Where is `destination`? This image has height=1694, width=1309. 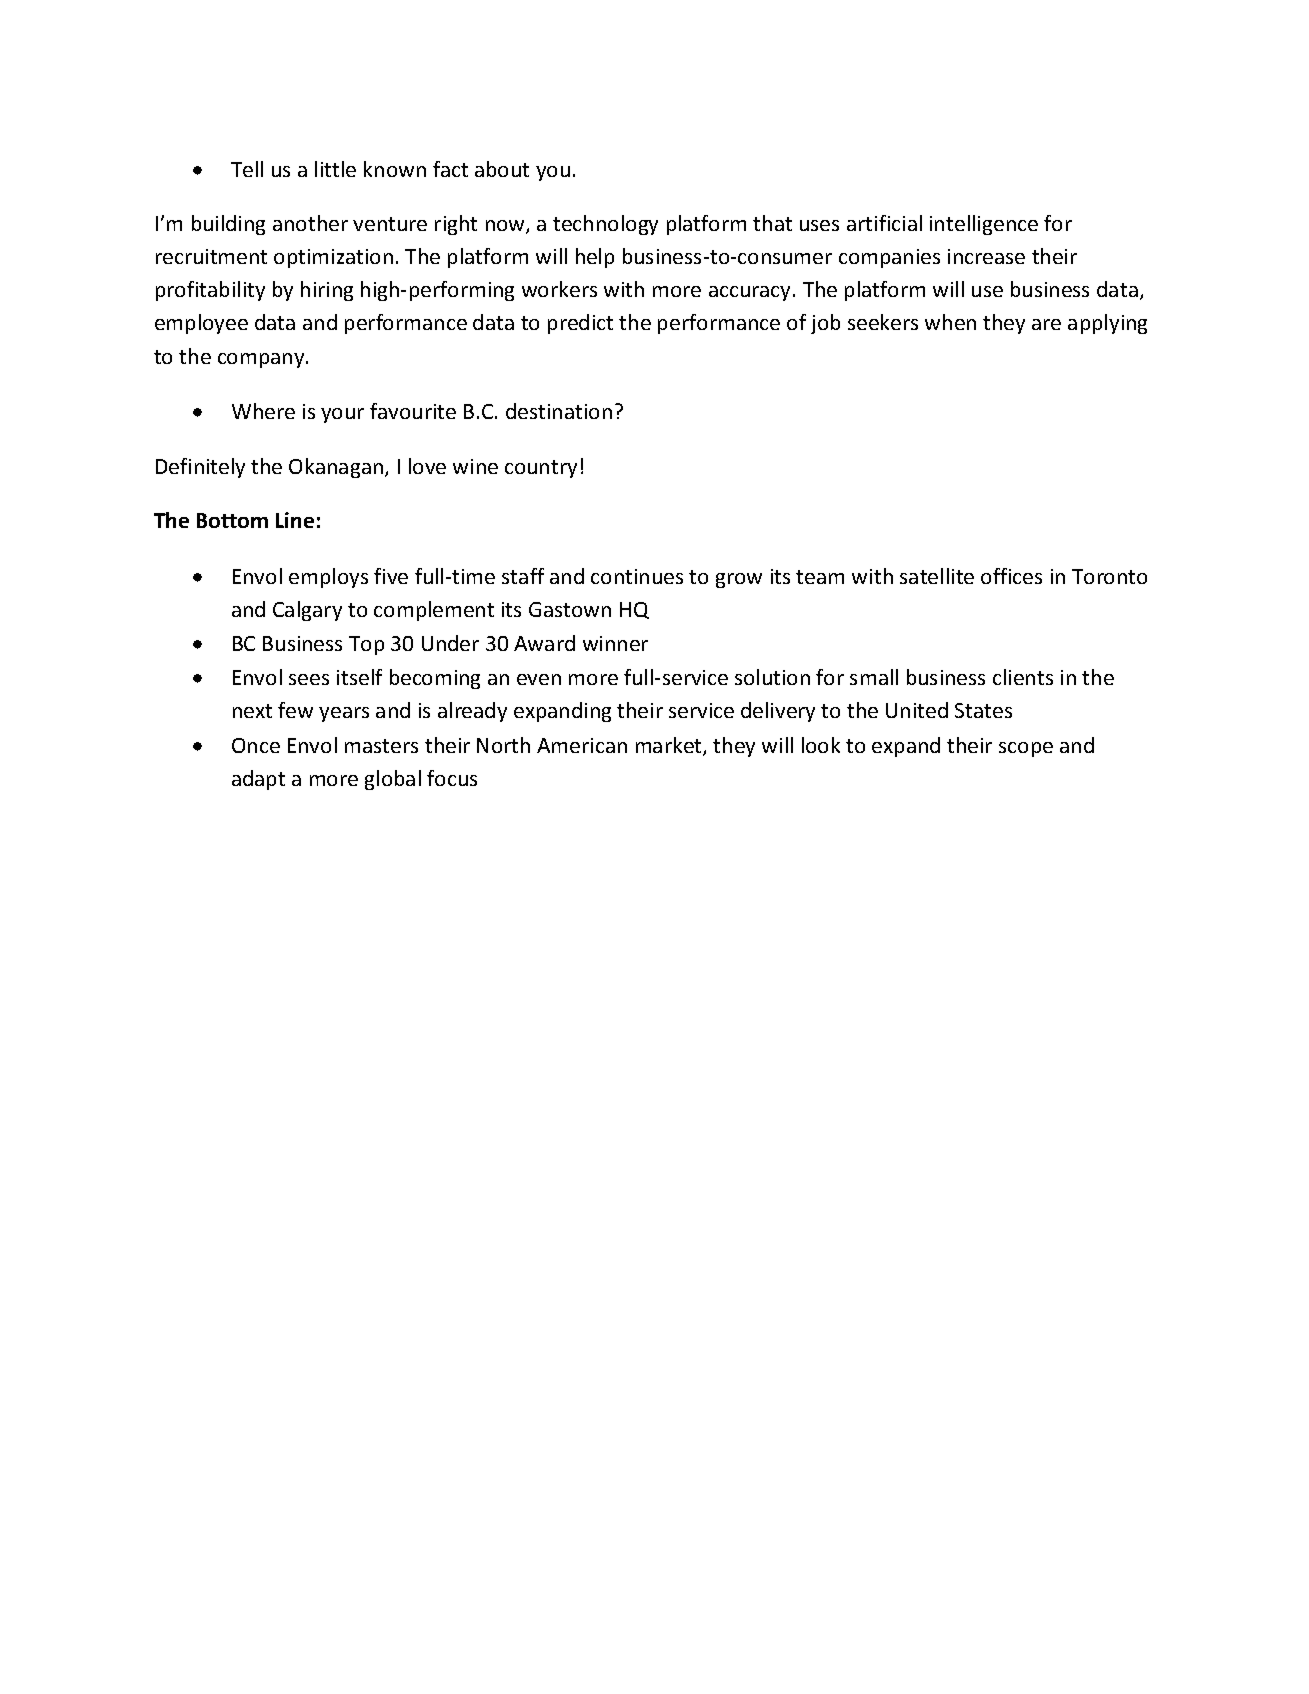
destination is located at coordinates (559, 411).
